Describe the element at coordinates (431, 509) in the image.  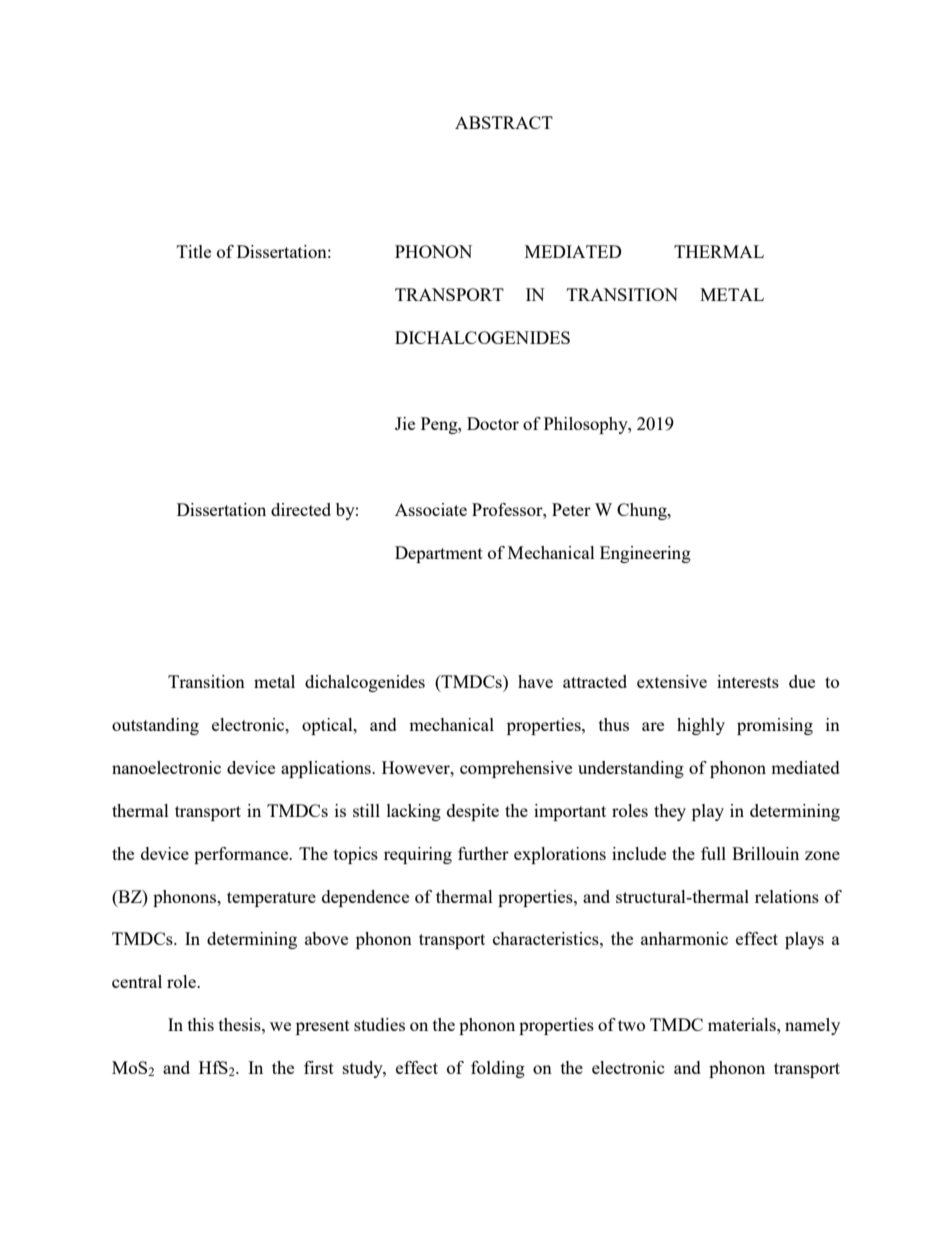
I see `Associate` at that location.
